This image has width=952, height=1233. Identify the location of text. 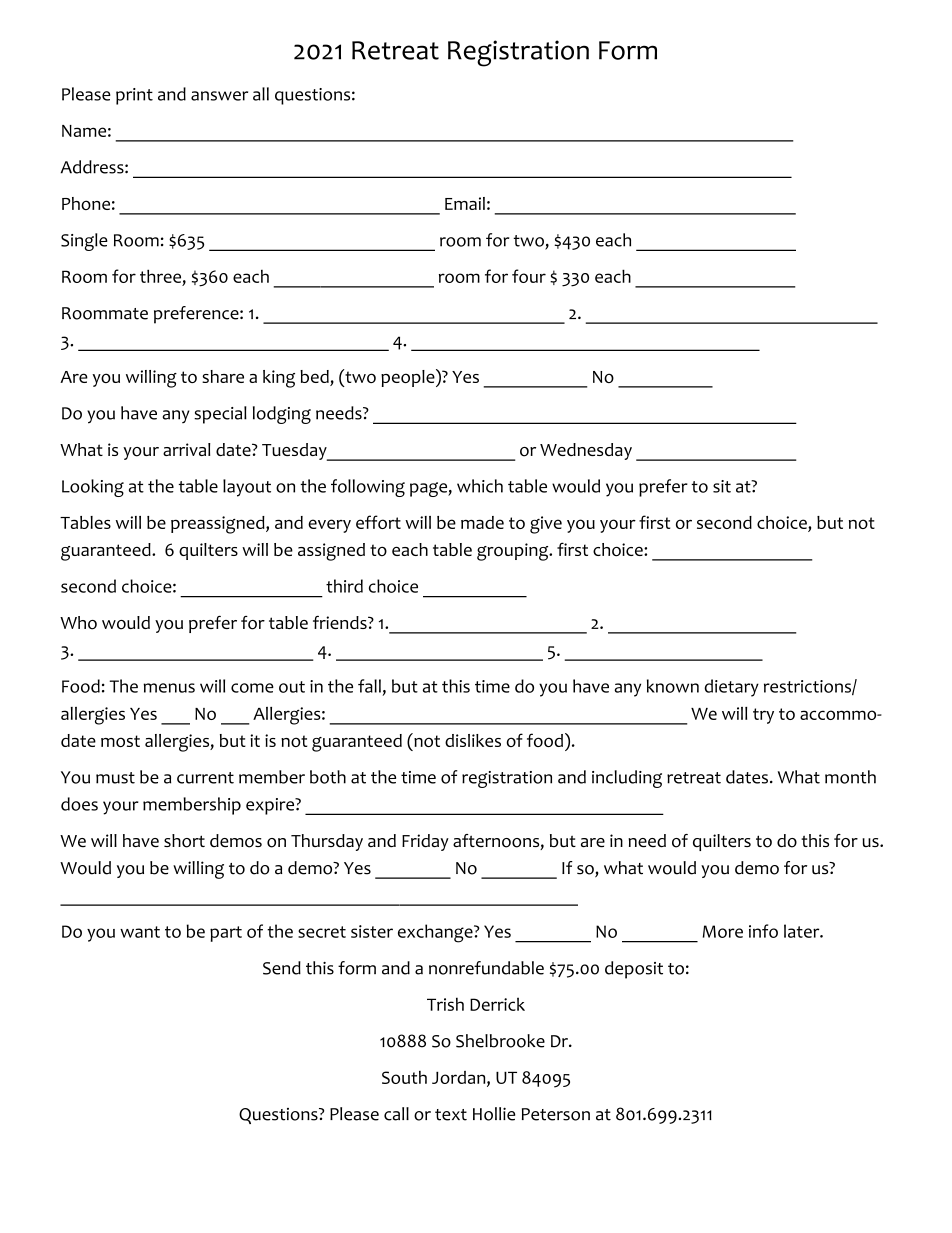
(451, 1115).
